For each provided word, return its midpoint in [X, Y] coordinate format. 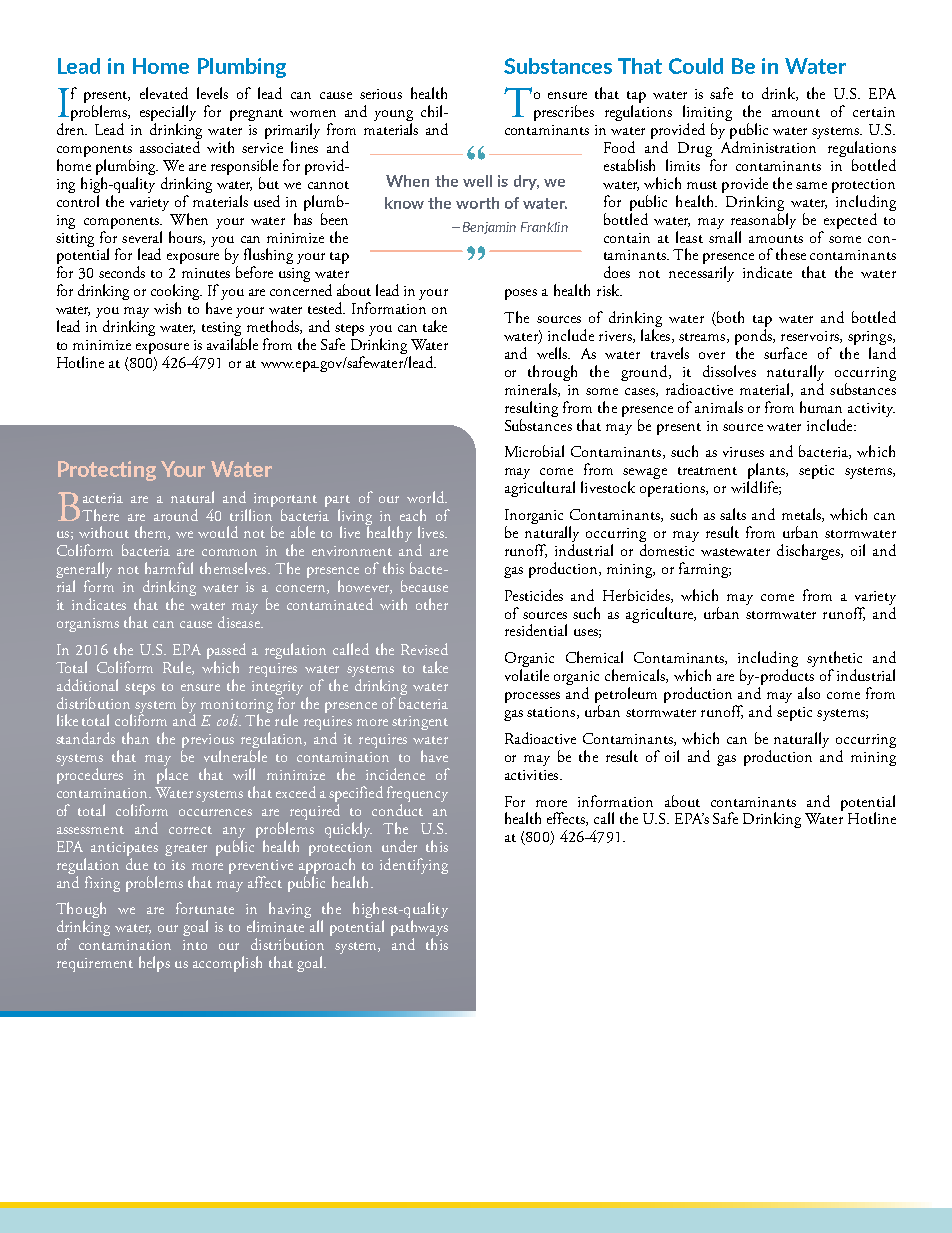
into [195, 945]
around [176, 515]
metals [802, 515]
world [426, 497]
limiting [707, 114]
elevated [164, 93]
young [393, 117]
